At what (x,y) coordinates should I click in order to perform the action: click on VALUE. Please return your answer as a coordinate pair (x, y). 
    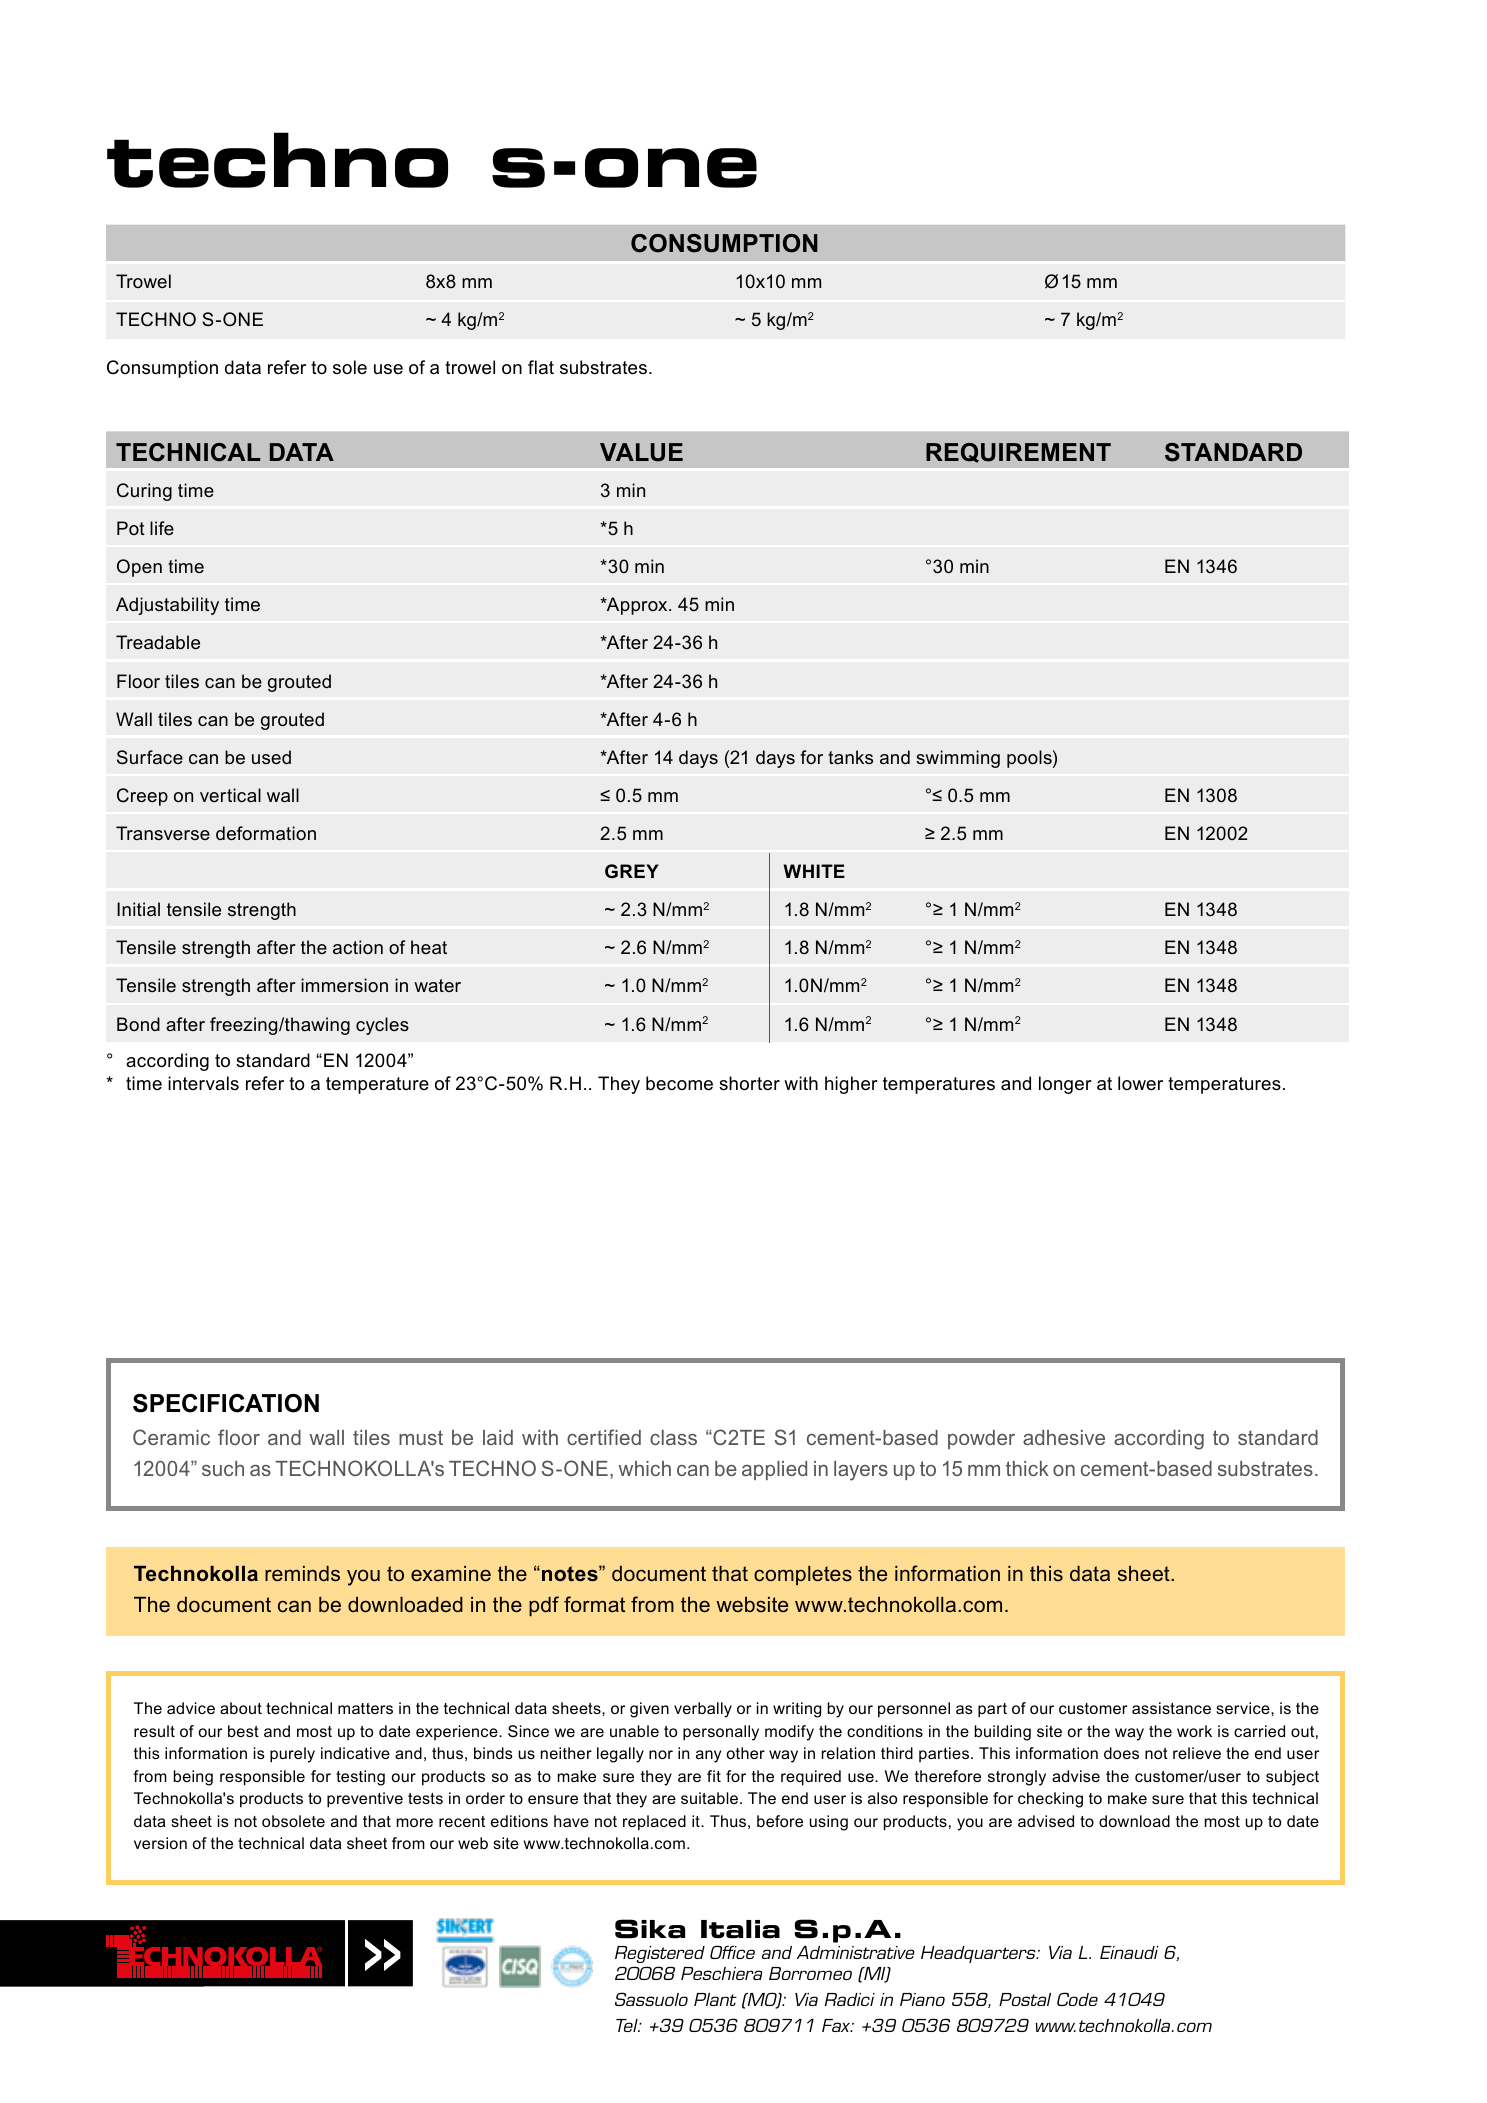
    Looking at the image, I should click on (641, 452).
